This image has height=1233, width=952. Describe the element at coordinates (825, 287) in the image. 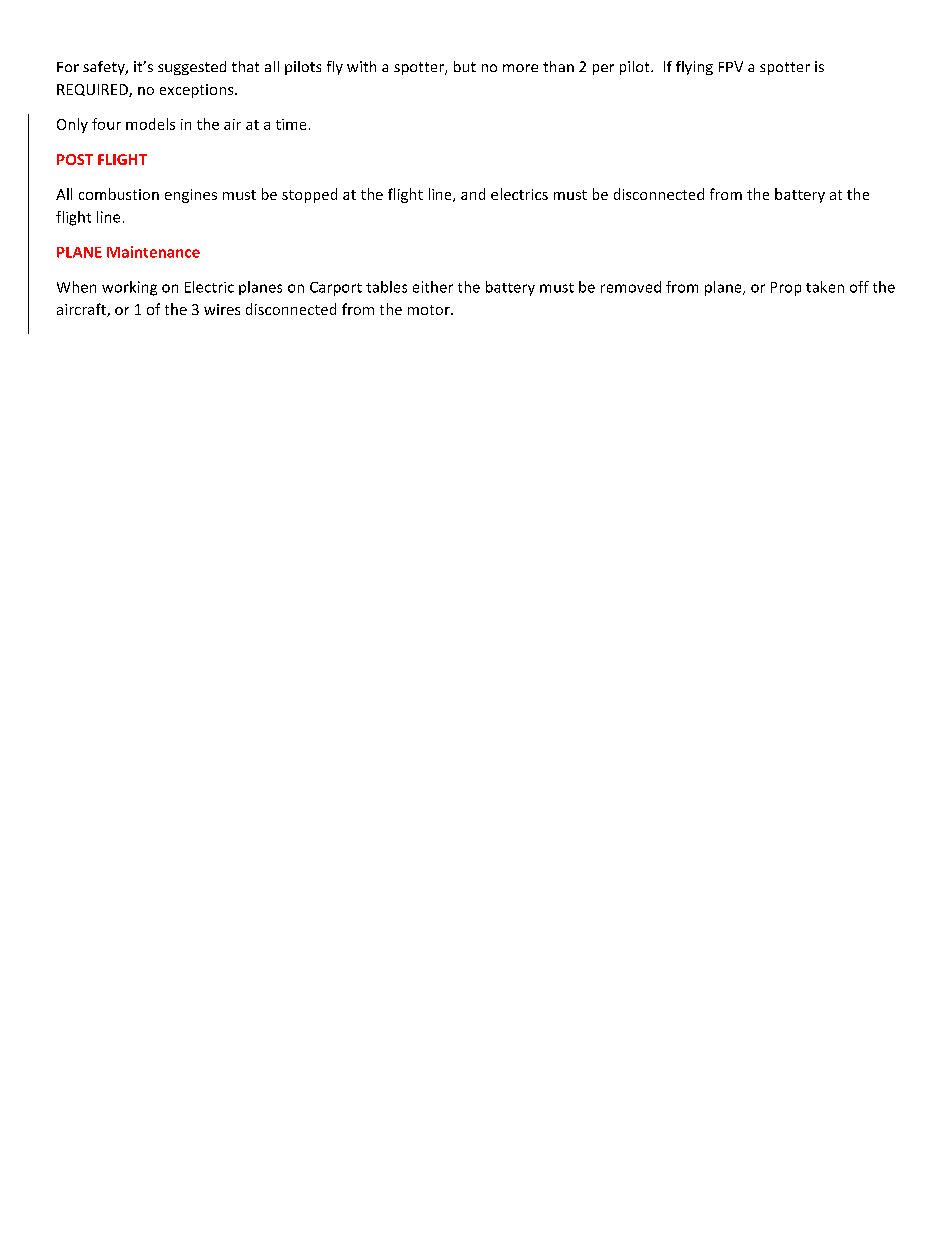

I see `taken` at that location.
